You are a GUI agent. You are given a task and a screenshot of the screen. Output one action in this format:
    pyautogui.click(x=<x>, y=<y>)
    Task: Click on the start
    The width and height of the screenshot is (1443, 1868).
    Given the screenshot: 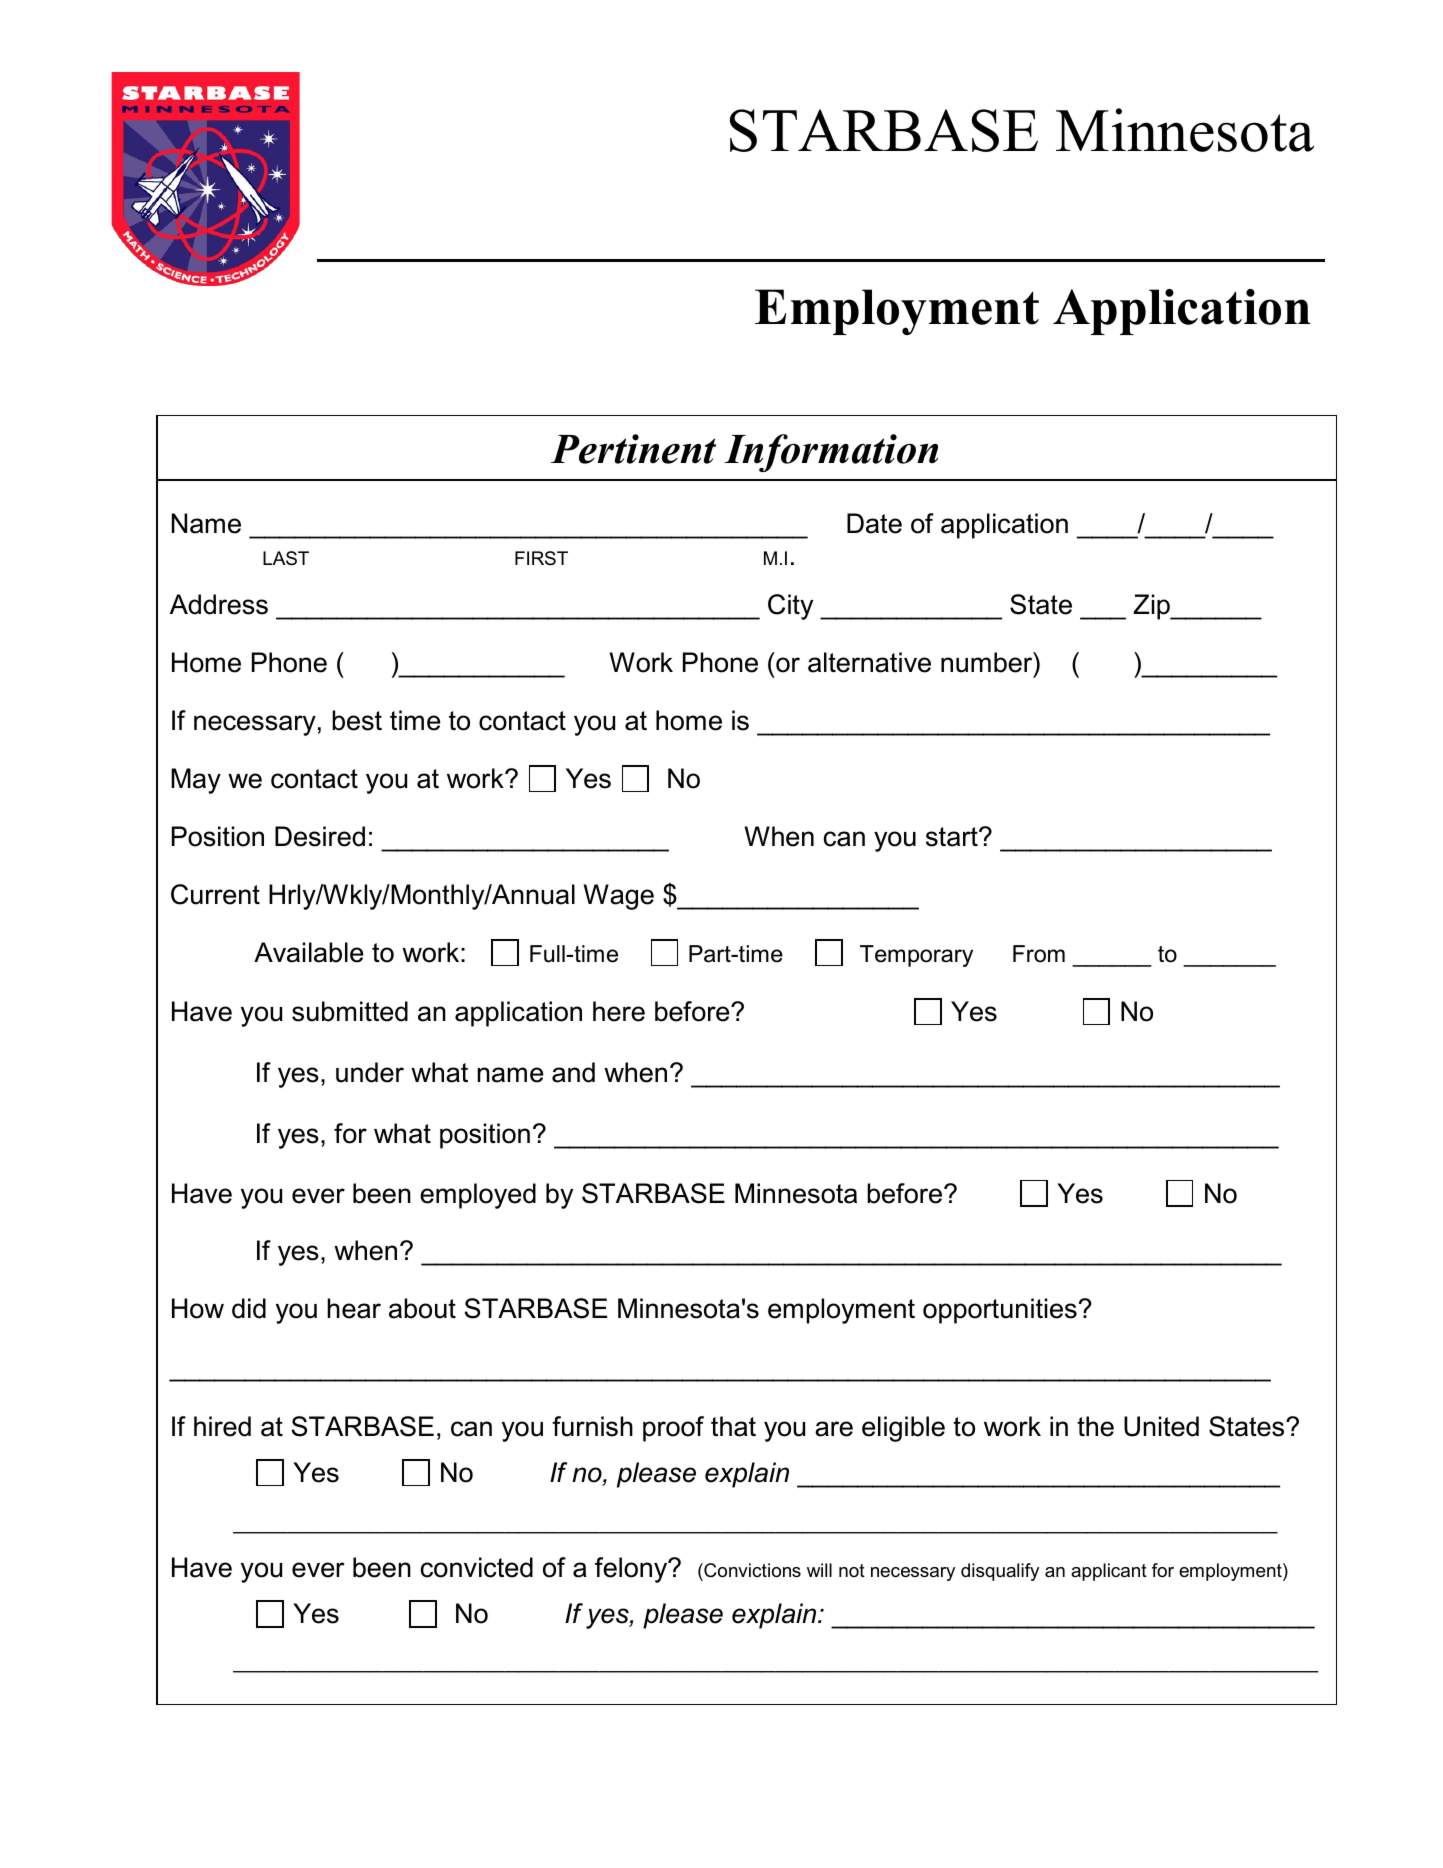 What is the action you would take?
    pyautogui.click(x=953, y=837)
